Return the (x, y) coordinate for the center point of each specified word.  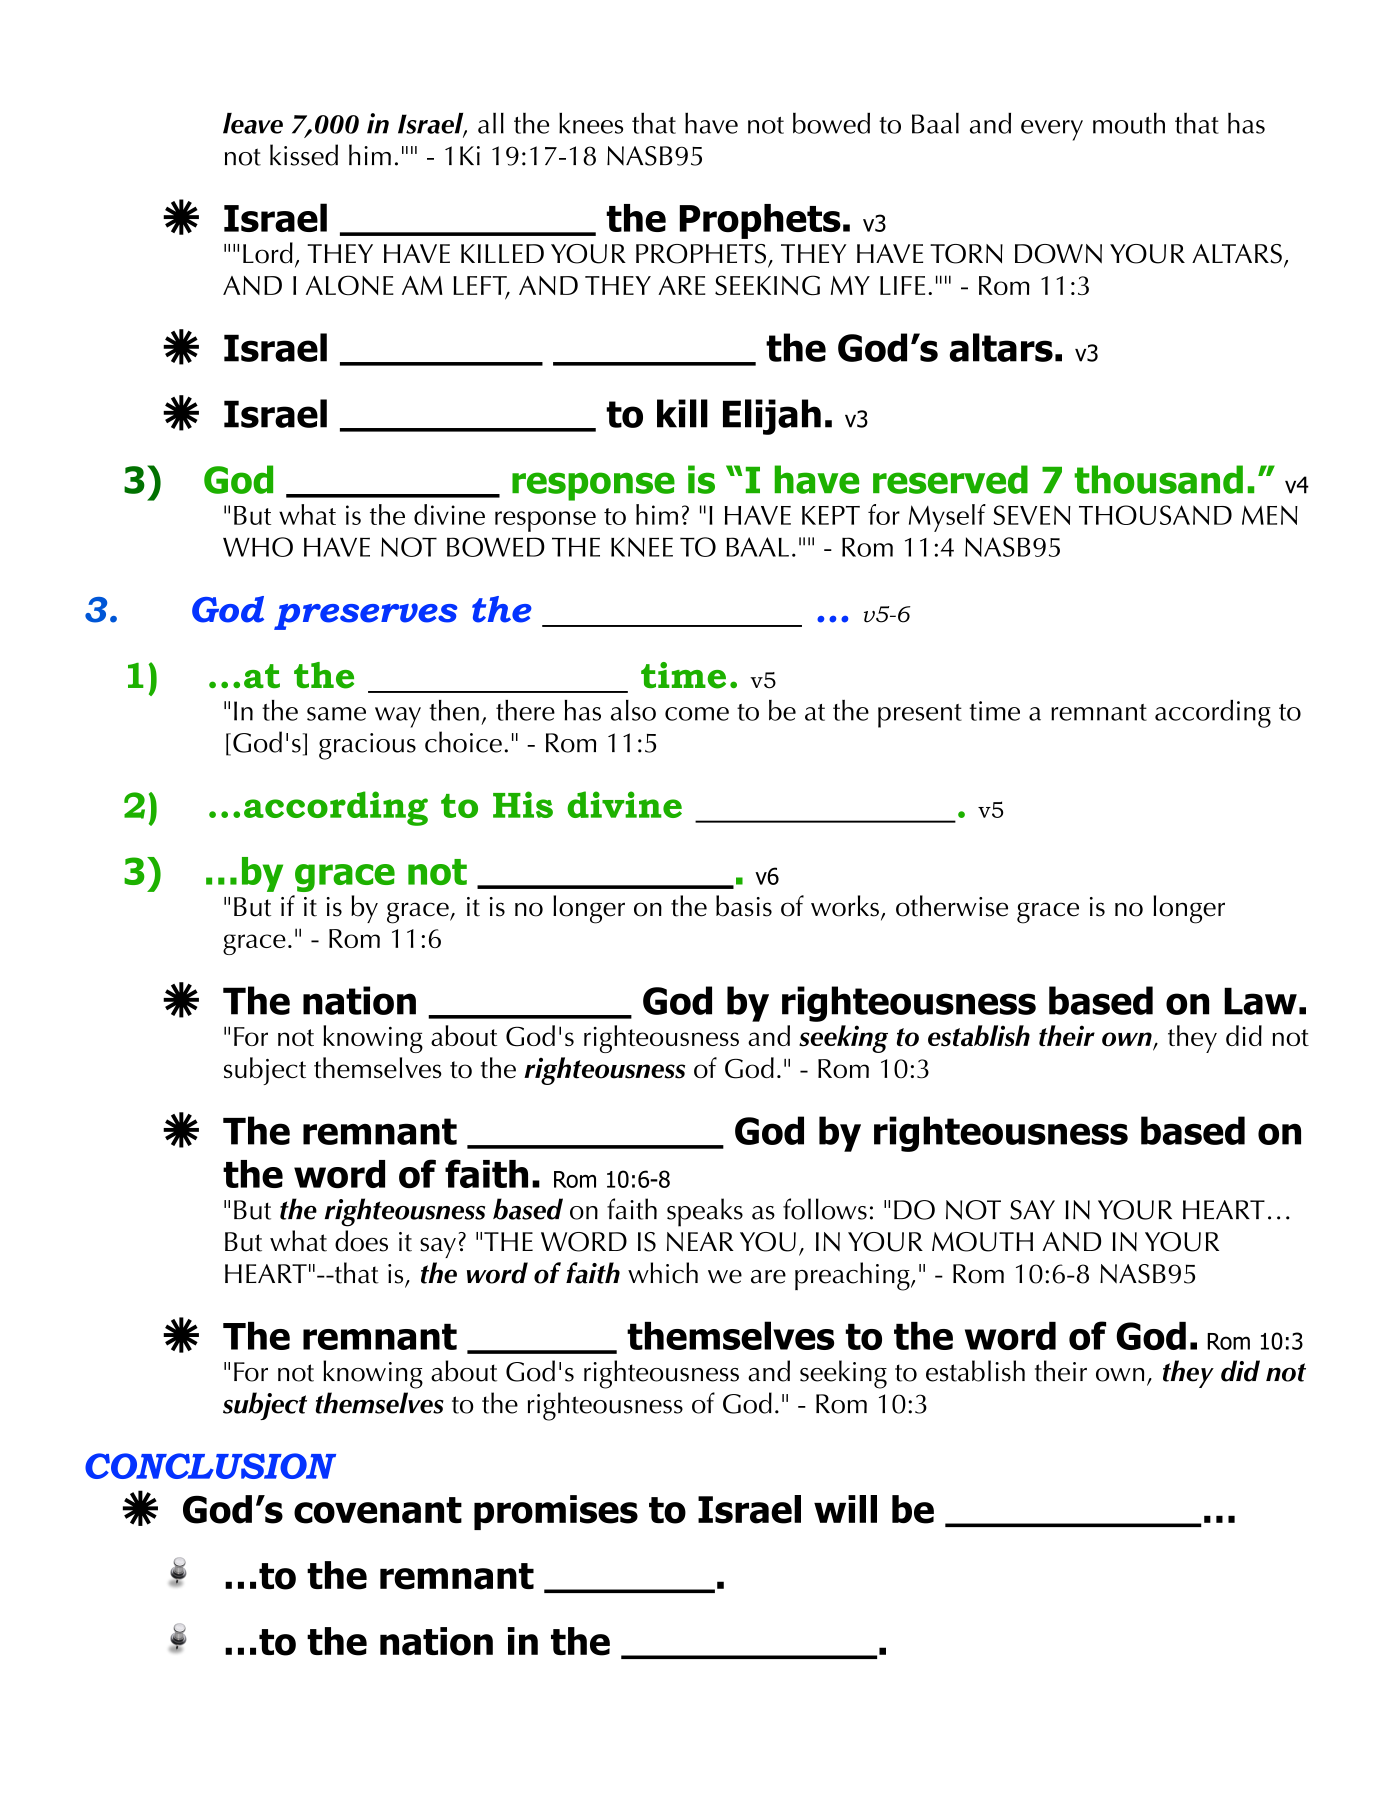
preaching (853, 1276)
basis (744, 906)
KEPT (831, 515)
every (1052, 130)
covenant (378, 1510)
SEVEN (1032, 515)
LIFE (902, 285)
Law (1260, 1001)
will (845, 1509)
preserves (365, 616)
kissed (304, 155)
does (361, 1241)
